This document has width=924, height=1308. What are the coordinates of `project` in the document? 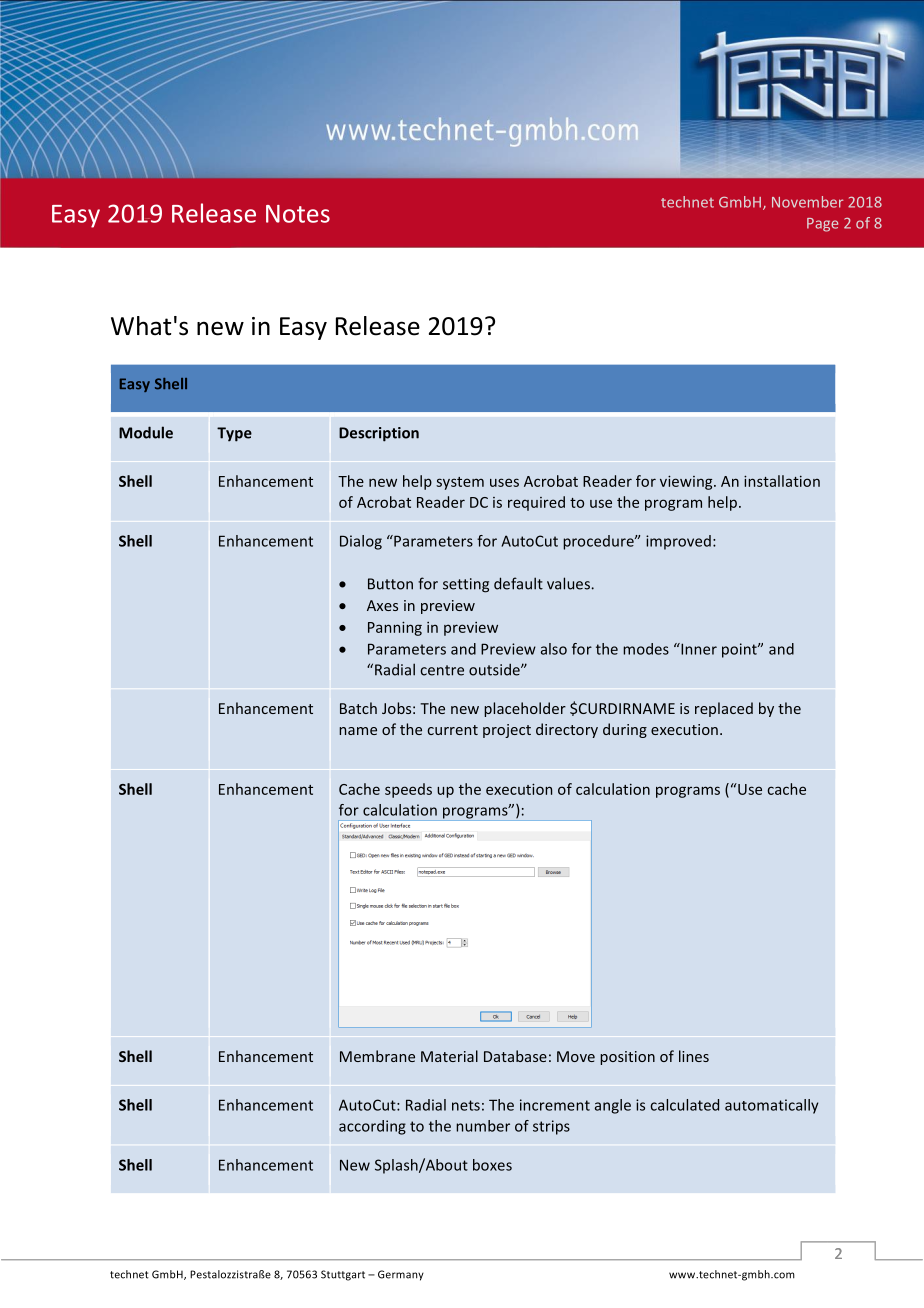 It's located at (507, 731).
